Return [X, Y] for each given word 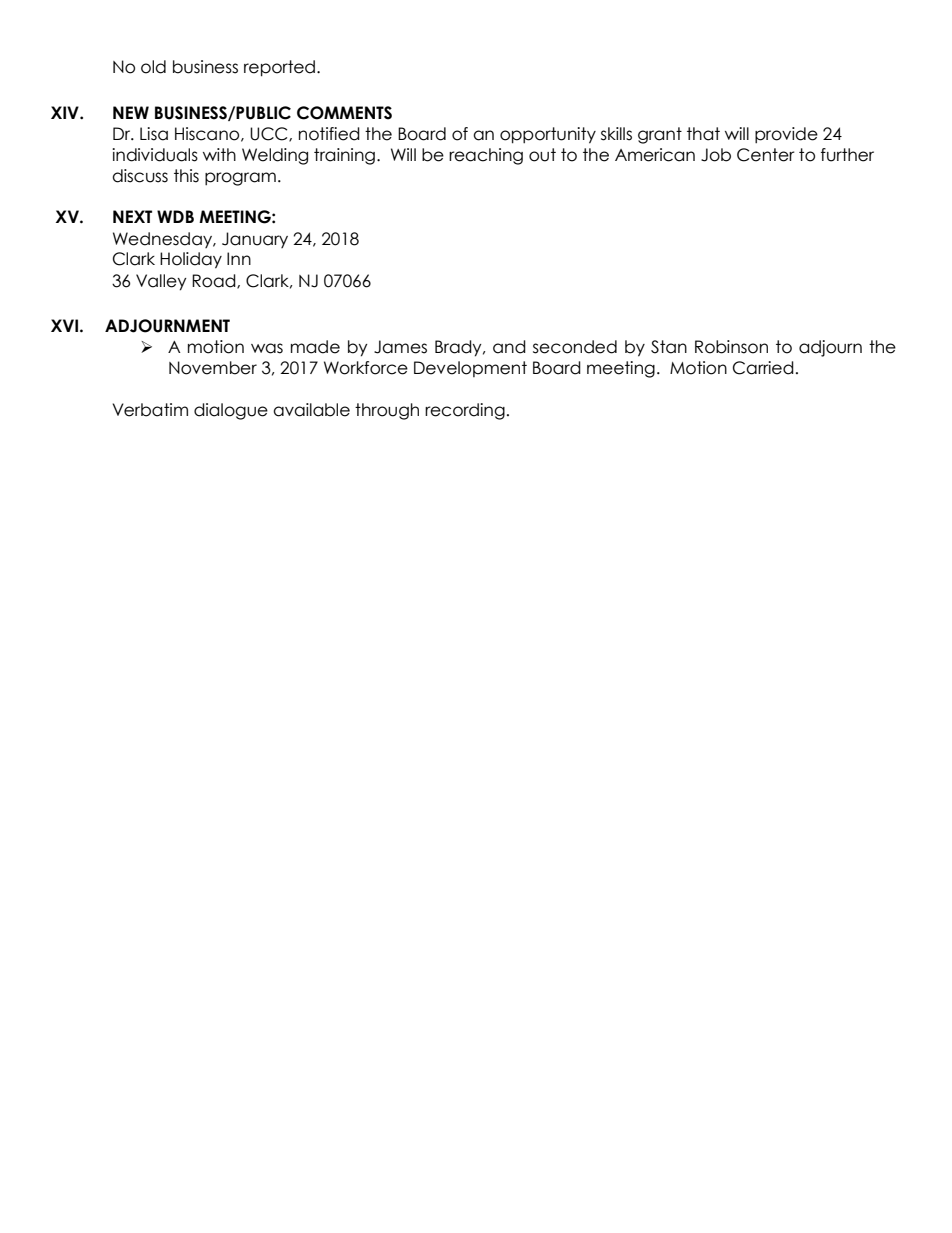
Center [766, 155]
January [255, 240]
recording [465, 411]
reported [279, 68]
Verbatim [150, 410]
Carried [763, 368]
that [703, 134]
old [153, 67]
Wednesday [164, 240]
